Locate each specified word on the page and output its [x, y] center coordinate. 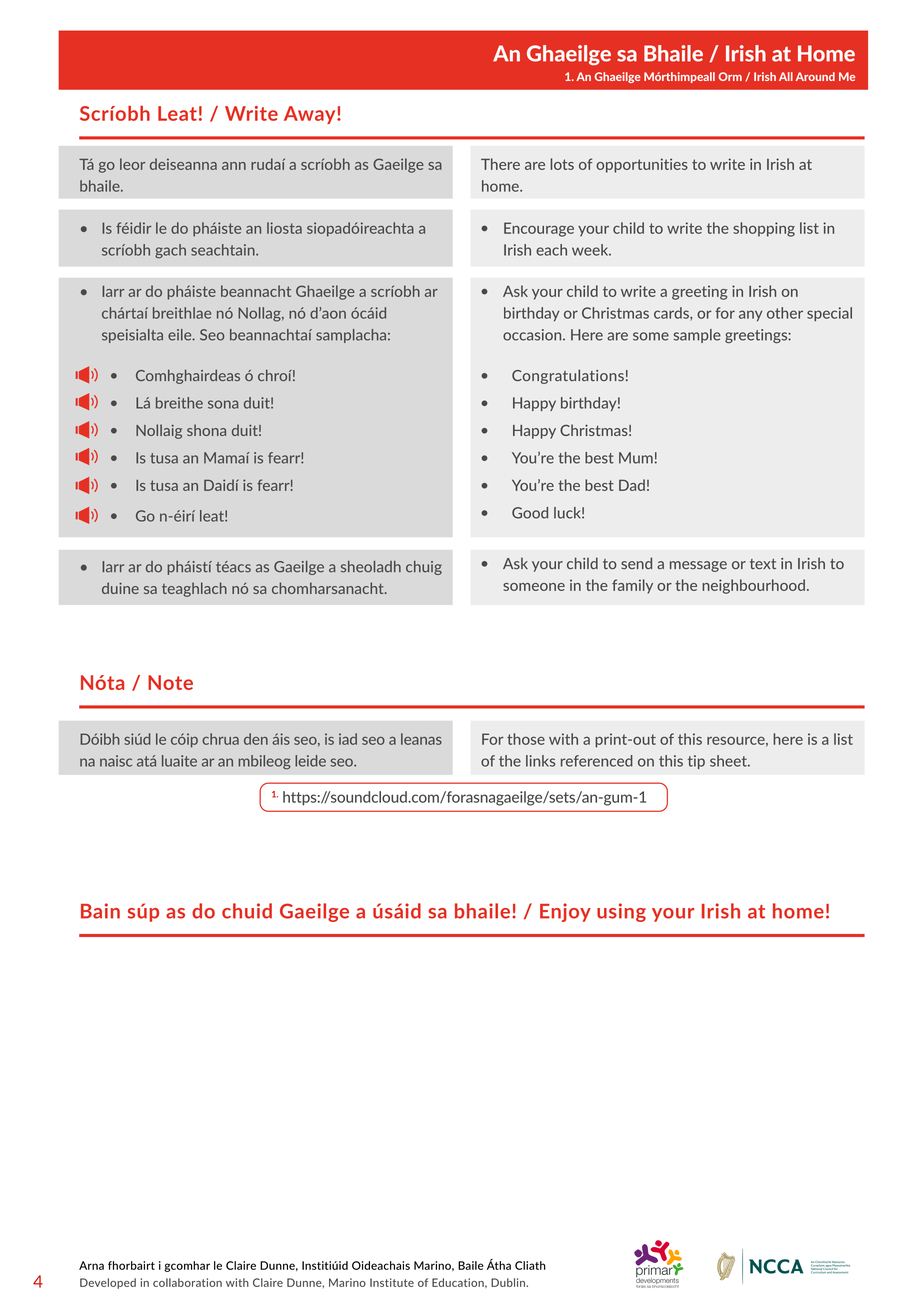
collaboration [187, 1282]
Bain [100, 911]
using [621, 912]
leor [132, 164]
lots [562, 164]
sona [223, 404]
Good [530, 513]
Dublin [509, 1282]
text [763, 564]
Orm [730, 76]
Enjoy [565, 912]
